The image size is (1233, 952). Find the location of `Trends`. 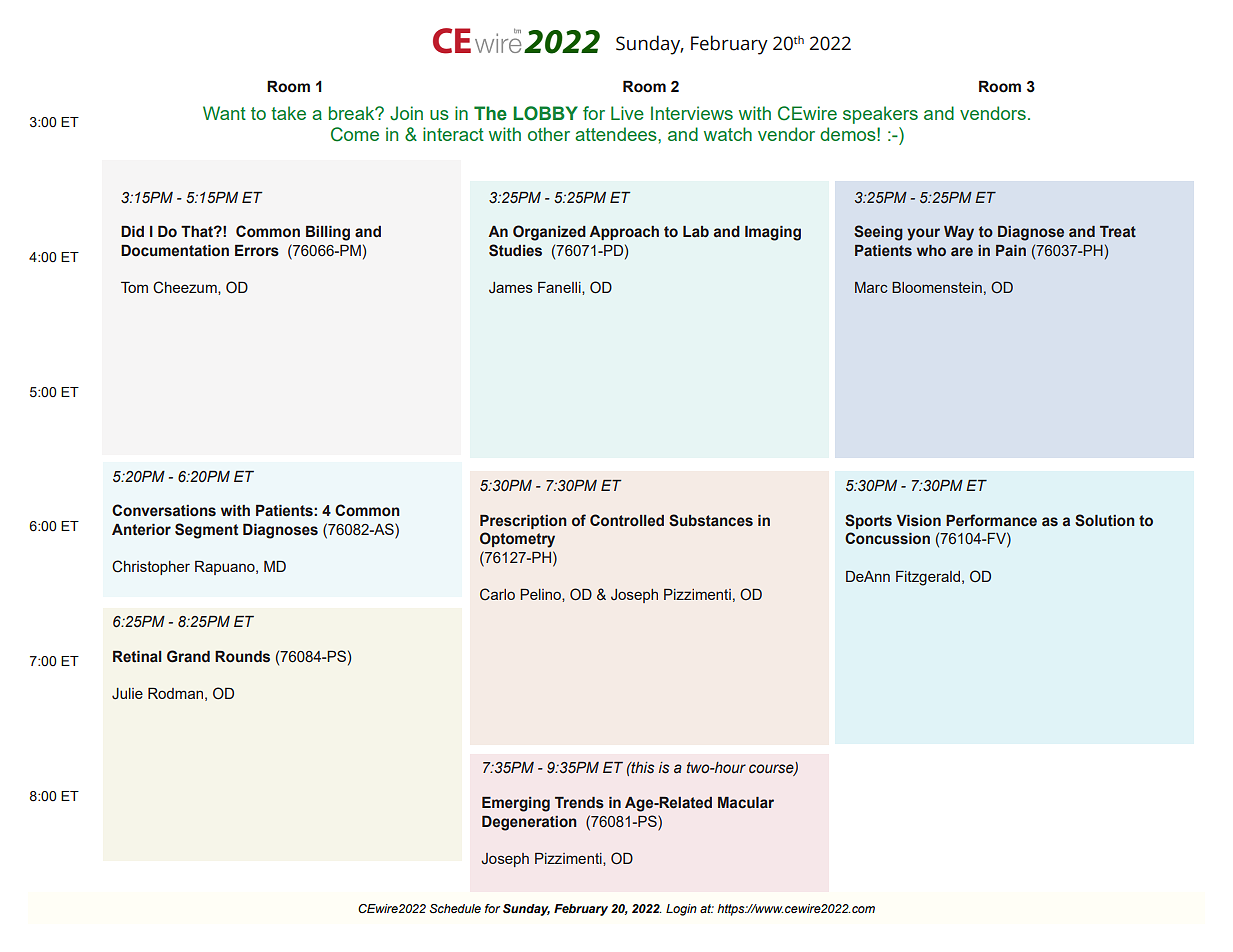

Trends is located at coordinates (579, 803).
